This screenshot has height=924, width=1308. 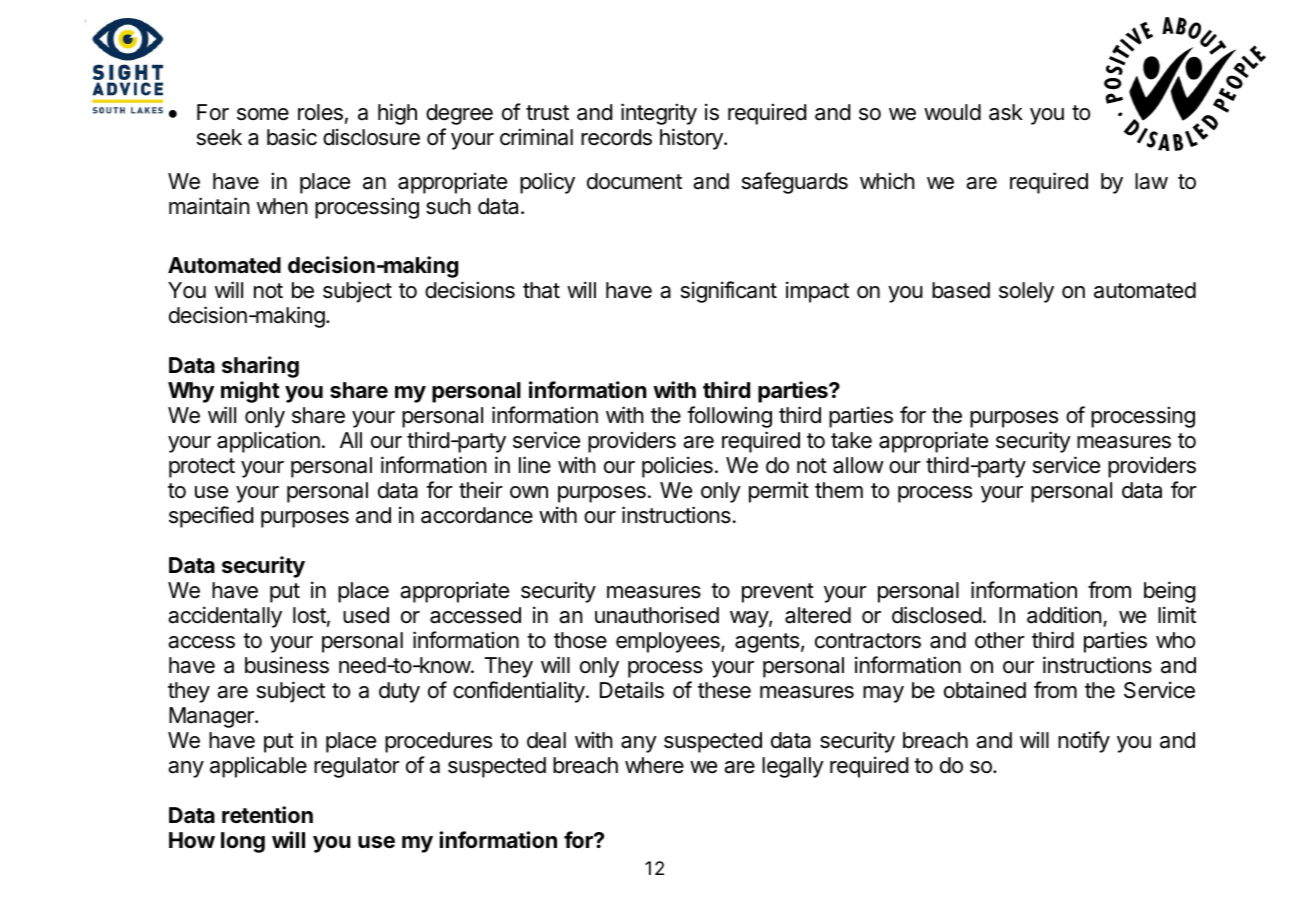 I want to click on significant, so click(x=729, y=292).
